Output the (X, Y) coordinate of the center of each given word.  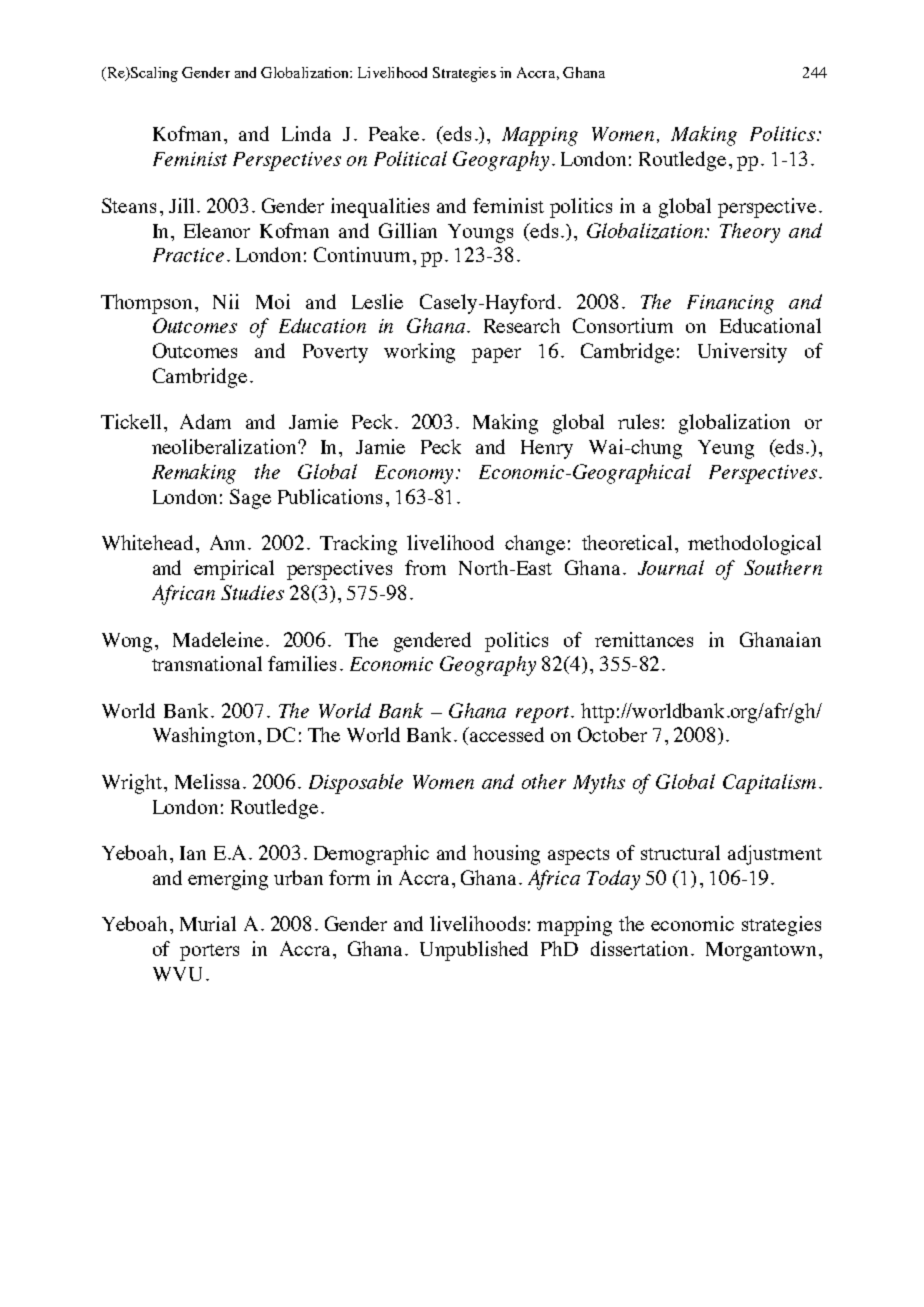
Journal (671, 567)
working (419, 353)
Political (410, 158)
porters (209, 952)
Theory (750, 233)
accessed (507, 734)
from (425, 567)
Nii (226, 301)
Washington (204, 737)
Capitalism (769, 784)
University (742, 353)
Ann (229, 542)
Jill (181, 205)
